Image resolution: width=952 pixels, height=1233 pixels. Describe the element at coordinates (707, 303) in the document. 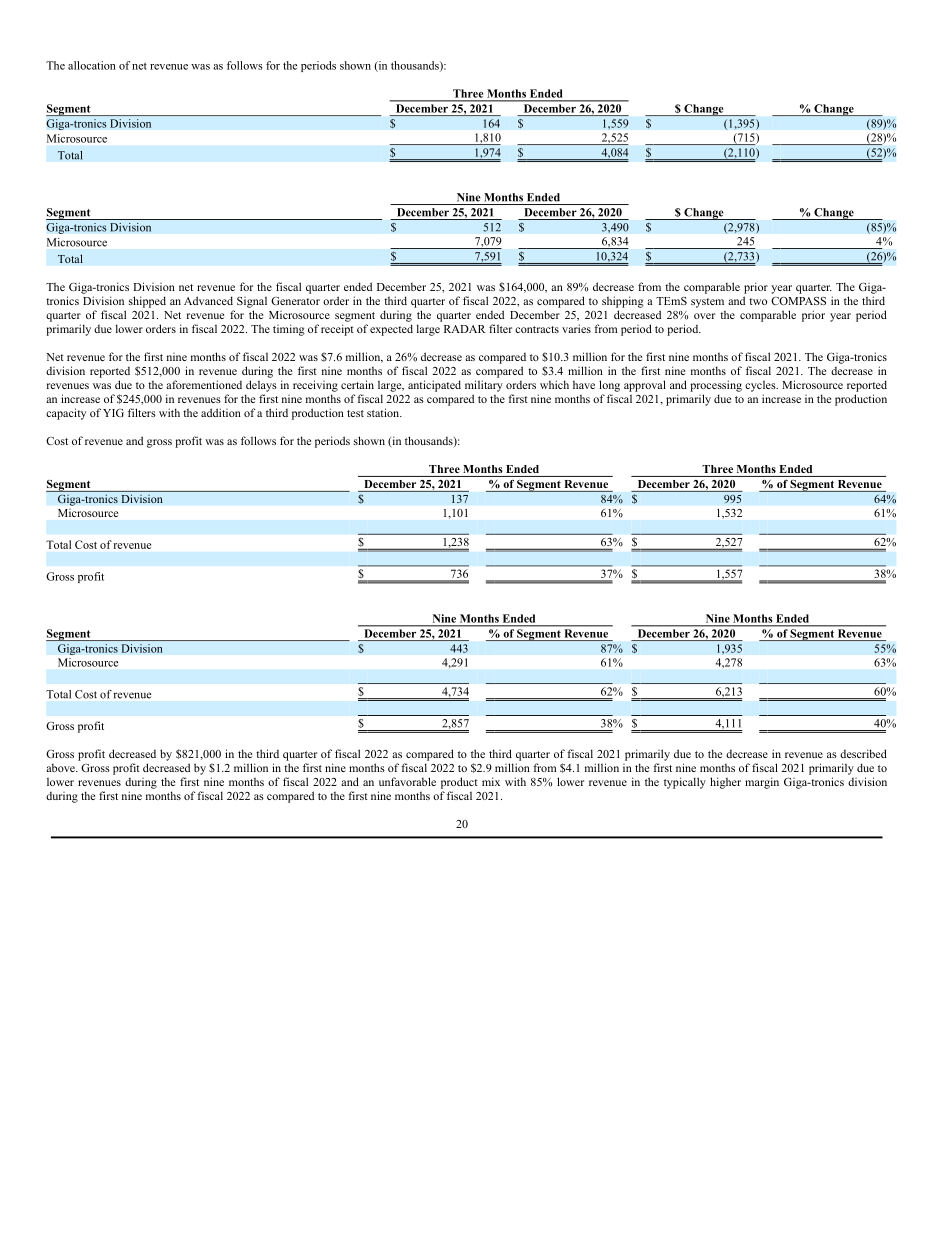

I see `system` at that location.
